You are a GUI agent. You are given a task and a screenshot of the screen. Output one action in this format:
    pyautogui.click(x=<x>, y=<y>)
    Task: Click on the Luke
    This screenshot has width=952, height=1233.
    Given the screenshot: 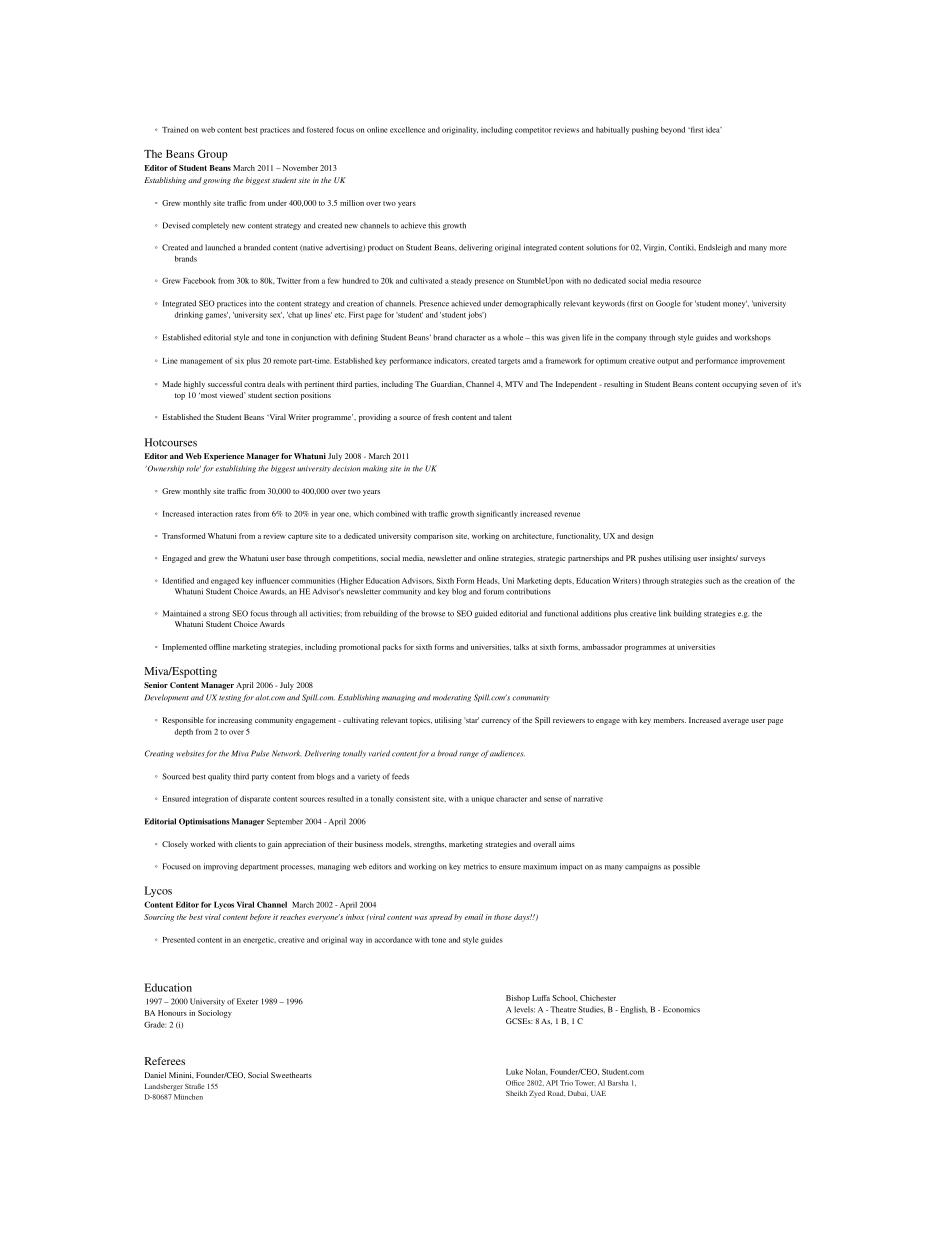 What is the action you would take?
    pyautogui.click(x=514, y=1072)
